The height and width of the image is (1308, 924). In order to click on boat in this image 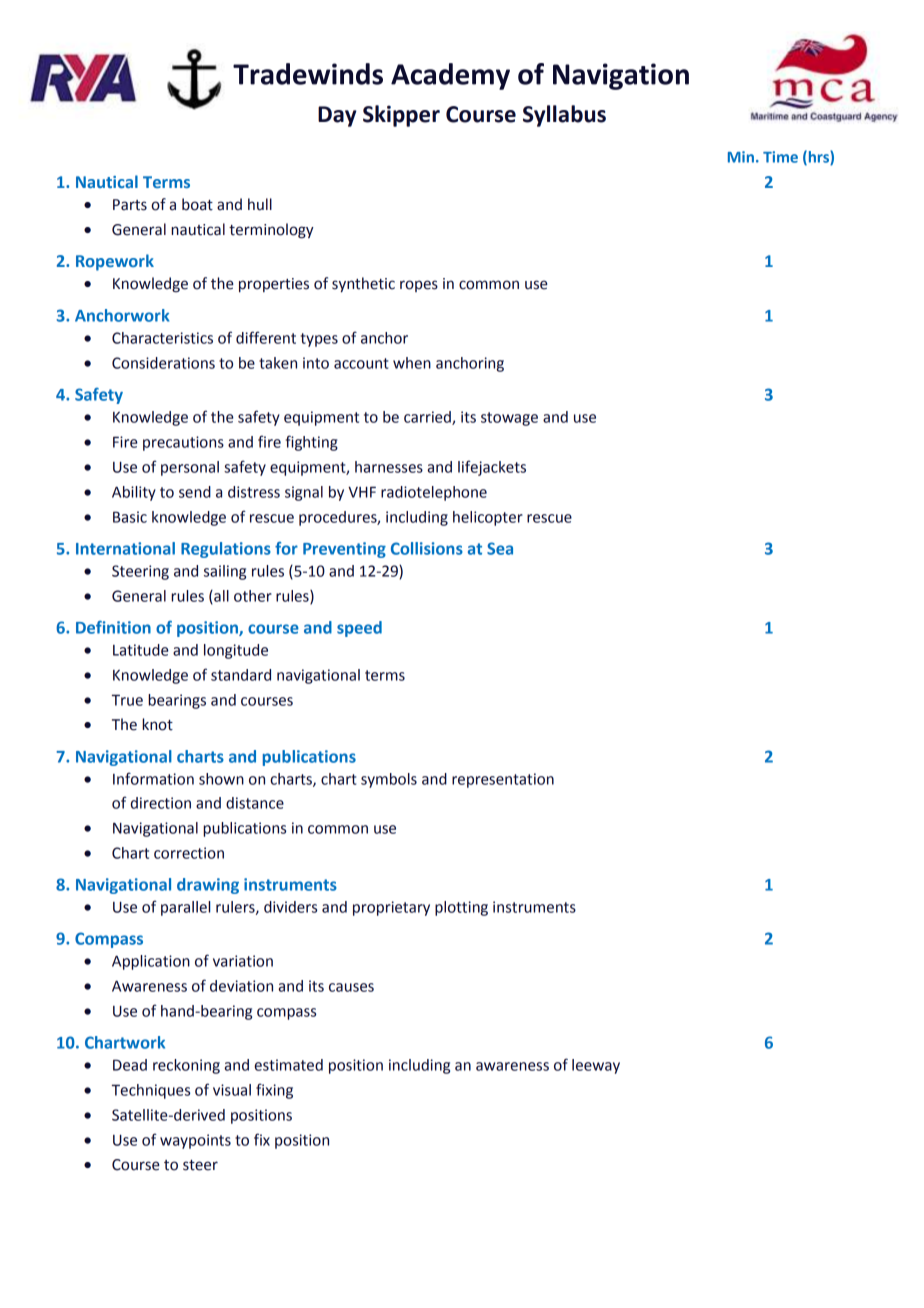, I will do `click(197, 204)`.
